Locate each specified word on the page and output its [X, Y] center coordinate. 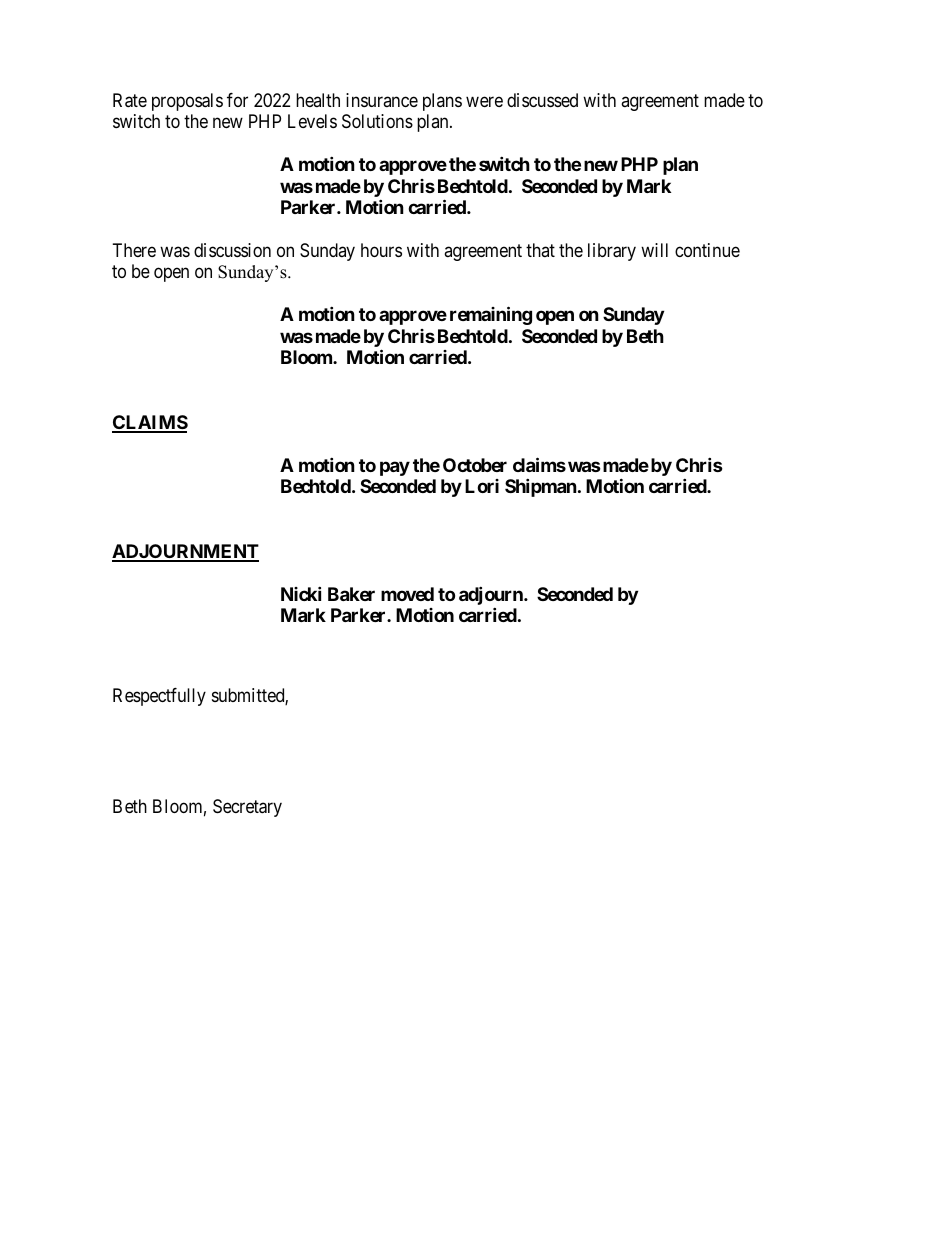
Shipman [541, 487]
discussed [542, 100]
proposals [187, 102]
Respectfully [159, 697]
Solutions [377, 121]
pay [395, 468]
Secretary [247, 808]
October [475, 465]
